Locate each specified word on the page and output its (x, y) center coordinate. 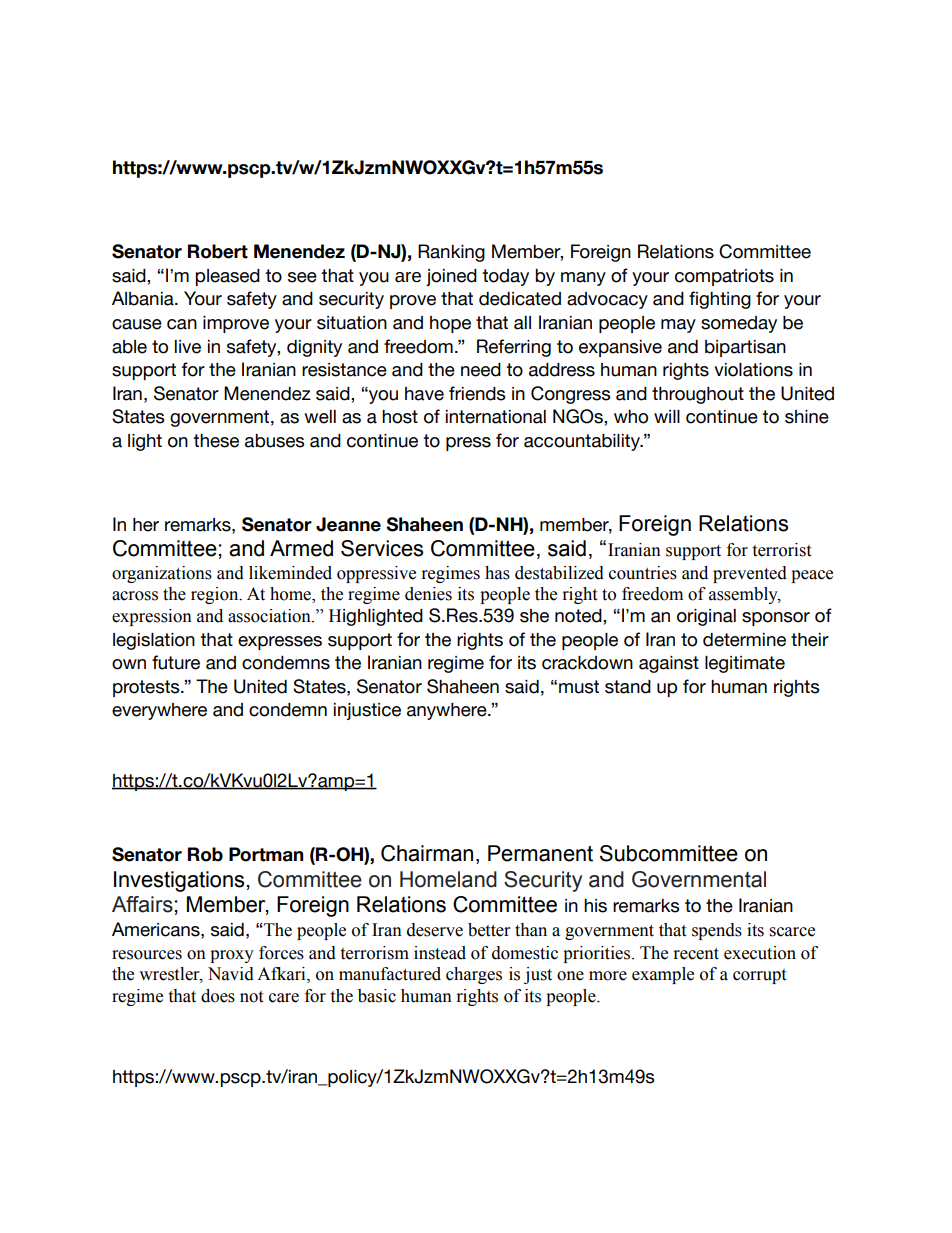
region (216, 595)
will (667, 416)
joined (451, 277)
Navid (231, 974)
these (216, 441)
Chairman (427, 853)
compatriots (724, 277)
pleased (227, 277)
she (534, 616)
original (706, 617)
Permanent (540, 853)
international (496, 417)
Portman (266, 854)
